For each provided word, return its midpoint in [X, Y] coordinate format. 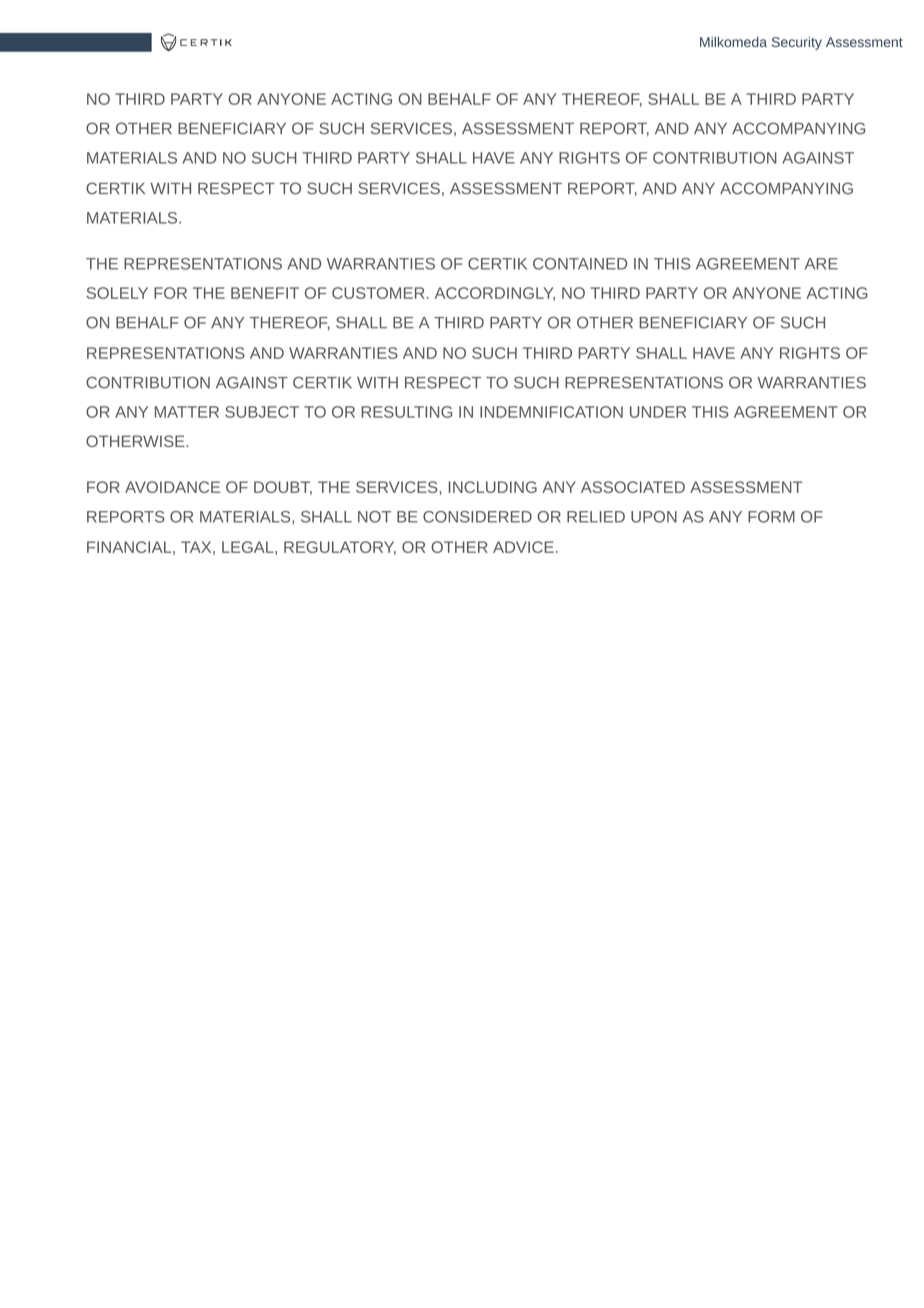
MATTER [187, 412]
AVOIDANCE [172, 487]
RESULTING [406, 412]
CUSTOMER [378, 293]
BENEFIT [265, 293]
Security [797, 43]
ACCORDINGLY [495, 294]
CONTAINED [580, 264]
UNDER [658, 412]
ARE [821, 264]
